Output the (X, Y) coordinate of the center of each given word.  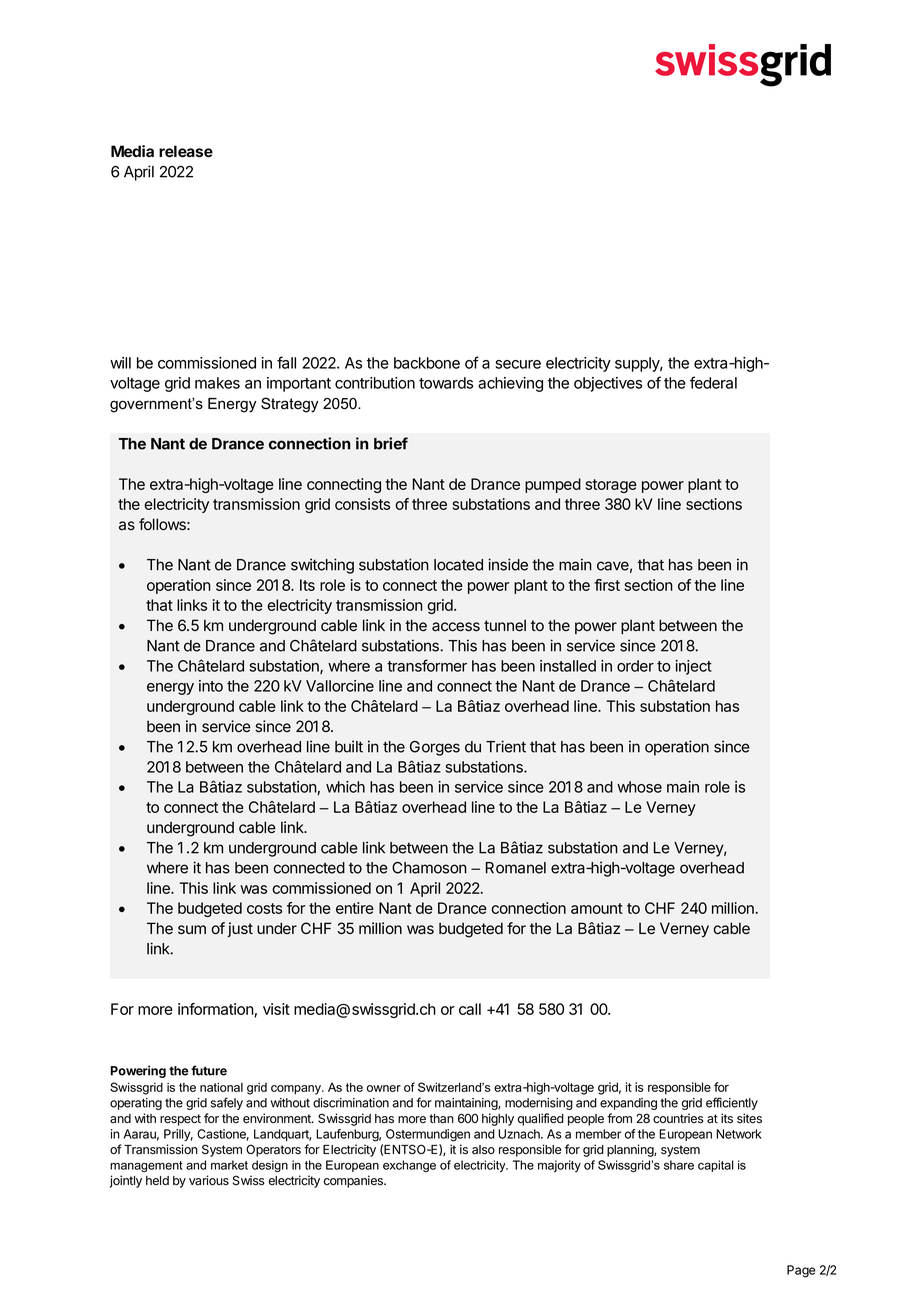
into (211, 686)
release (186, 151)
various (209, 1180)
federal (713, 382)
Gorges (435, 748)
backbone (427, 363)
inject (693, 667)
